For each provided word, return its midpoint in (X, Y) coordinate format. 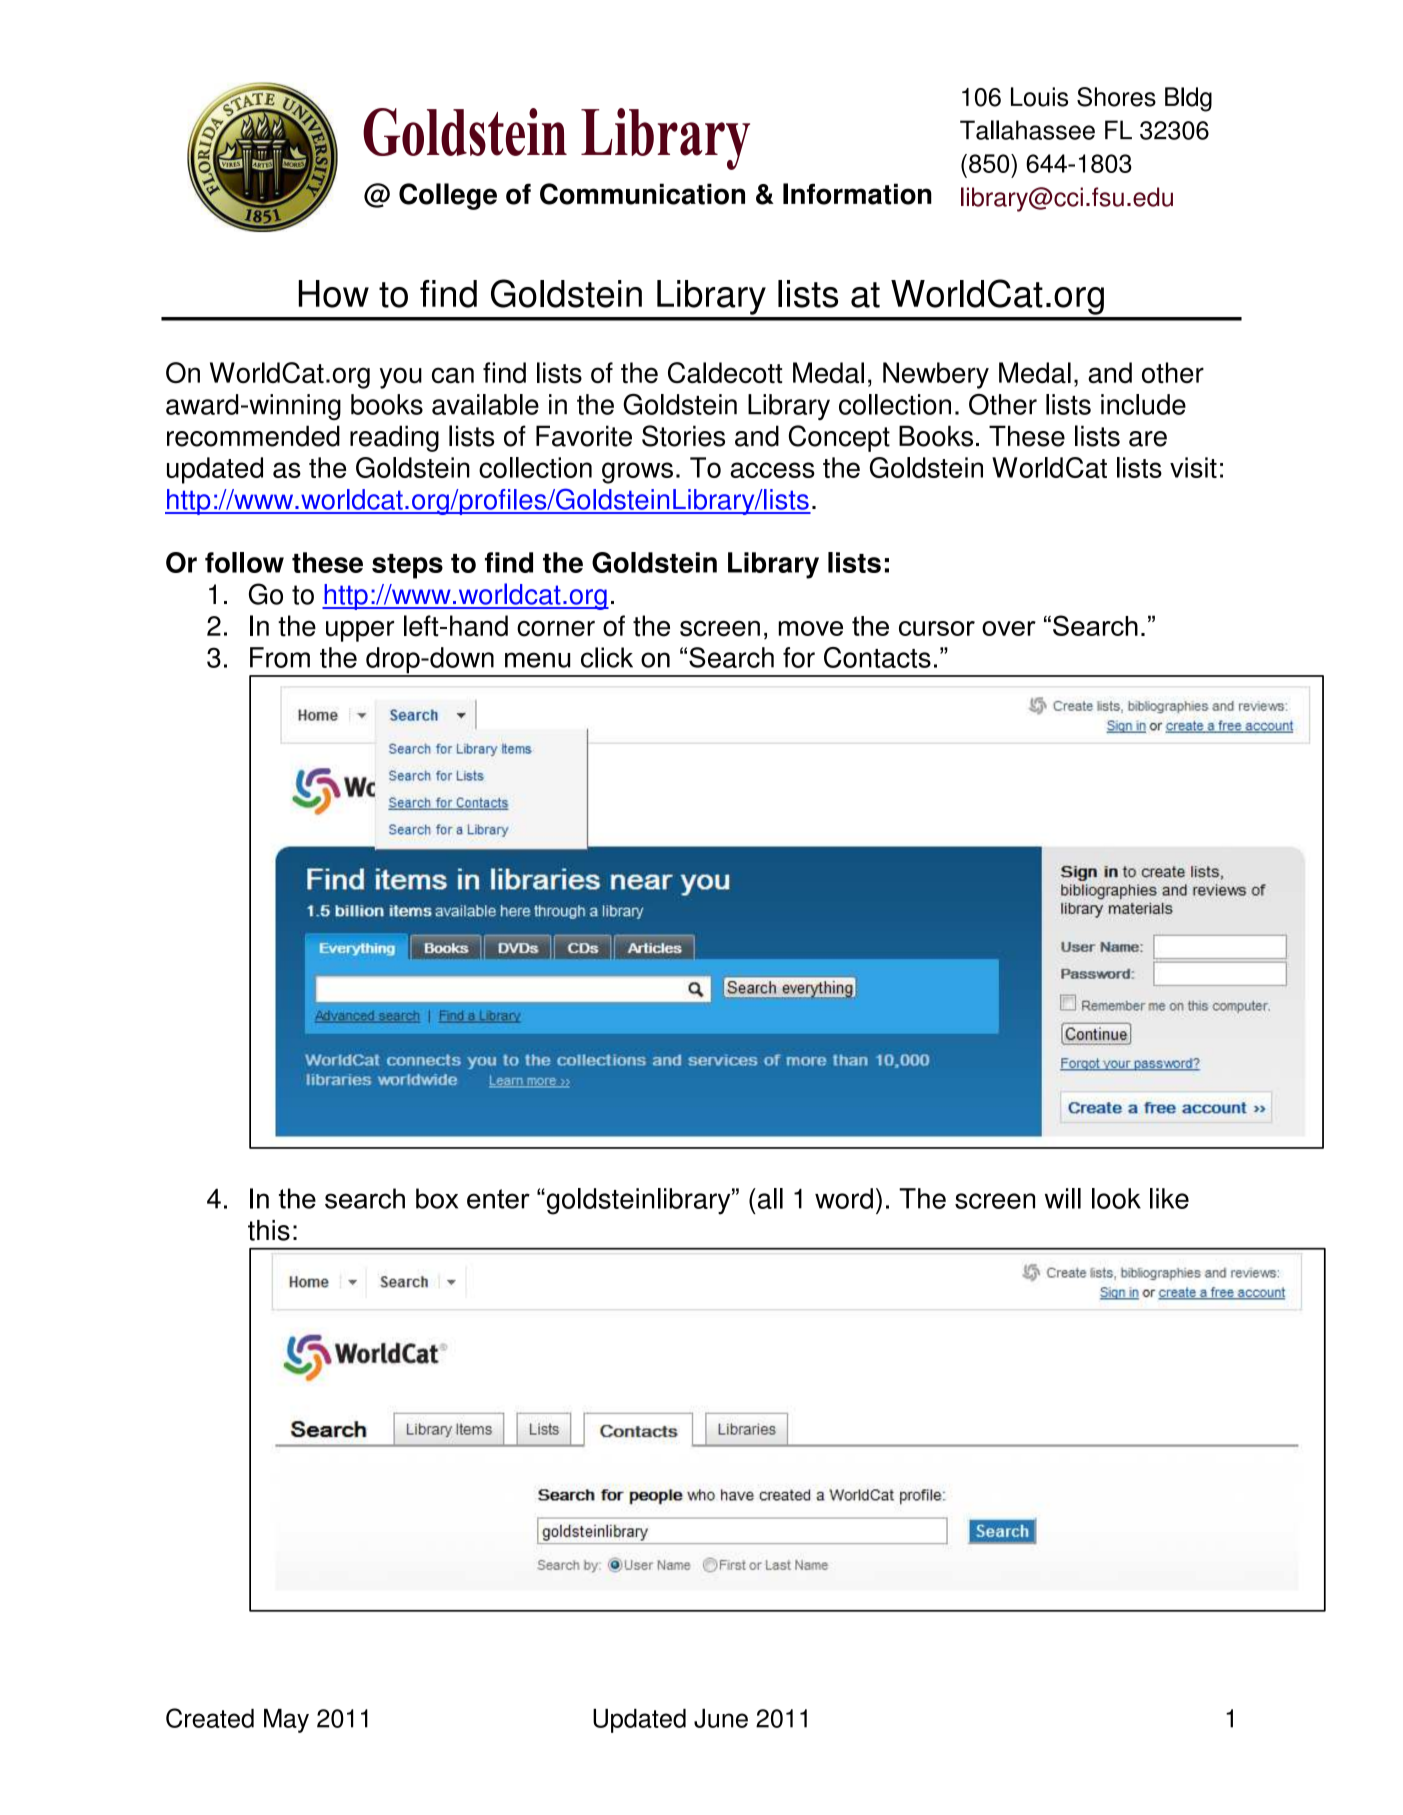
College (448, 196)
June (721, 1718)
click (607, 657)
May (286, 1721)
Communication (642, 194)
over (1009, 628)
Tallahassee (1027, 130)
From (280, 657)
